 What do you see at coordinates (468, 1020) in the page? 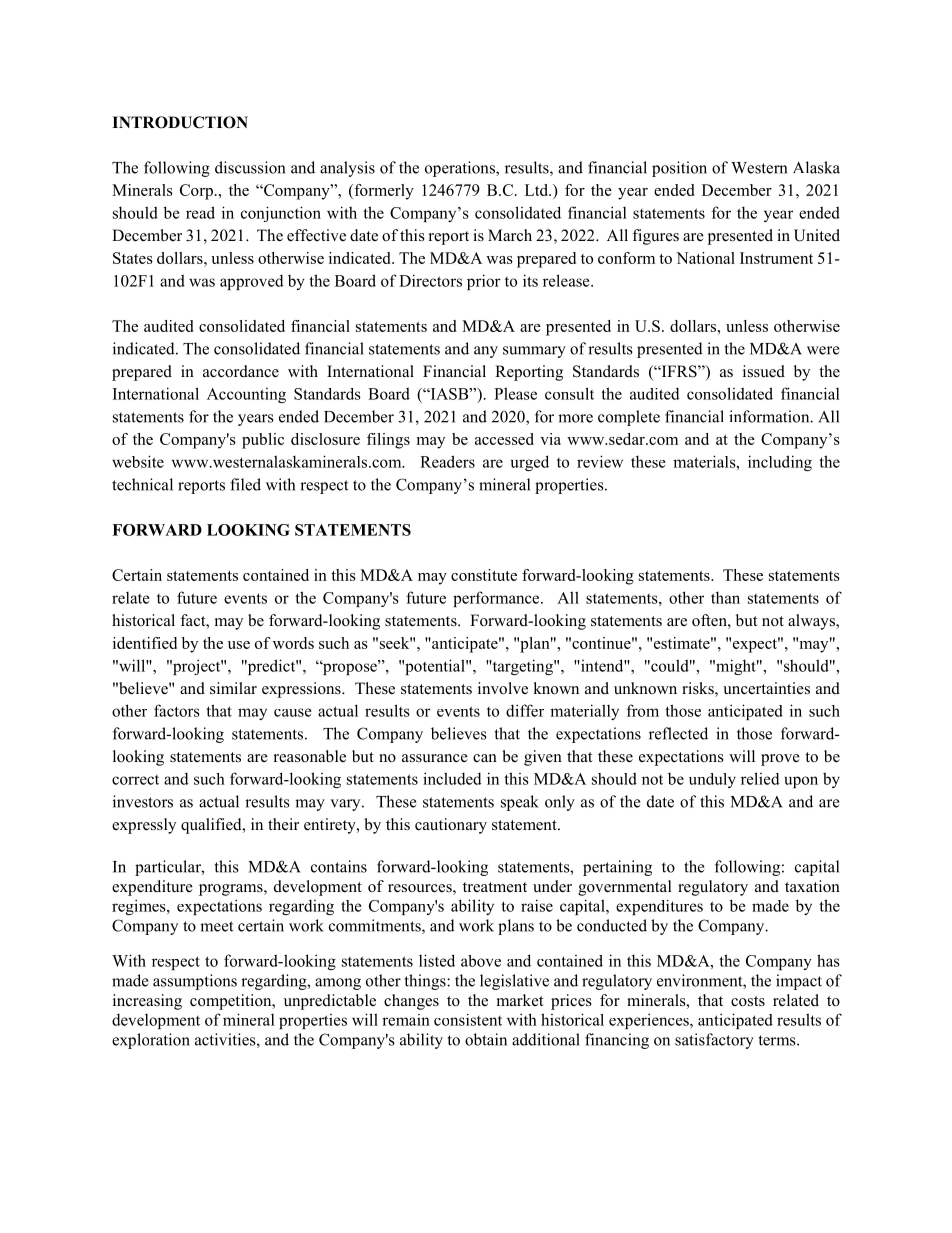
I see `consistent` at bounding box center [468, 1020].
